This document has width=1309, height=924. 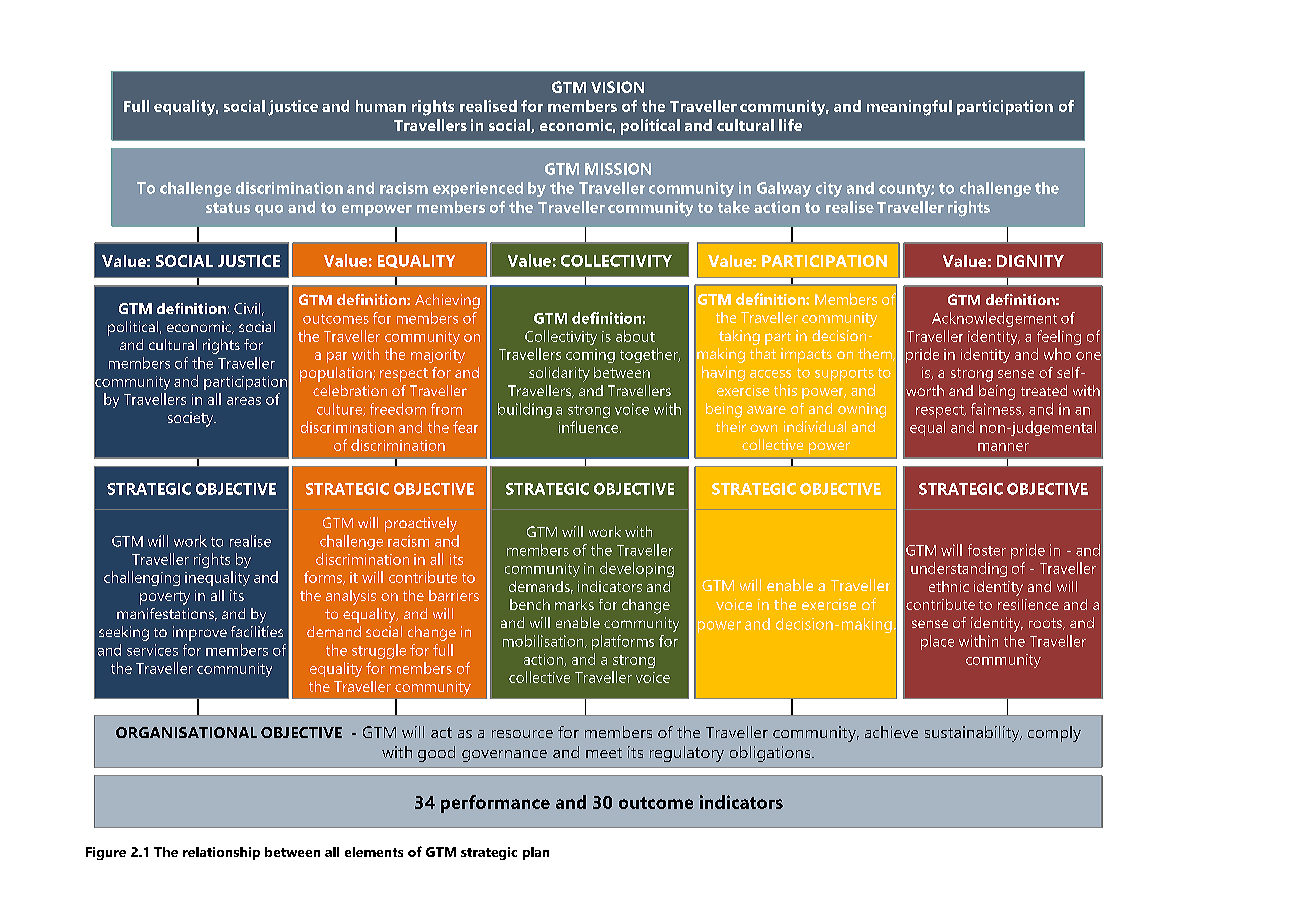 What do you see at coordinates (381, 106) in the document?
I see `human` at bounding box center [381, 106].
